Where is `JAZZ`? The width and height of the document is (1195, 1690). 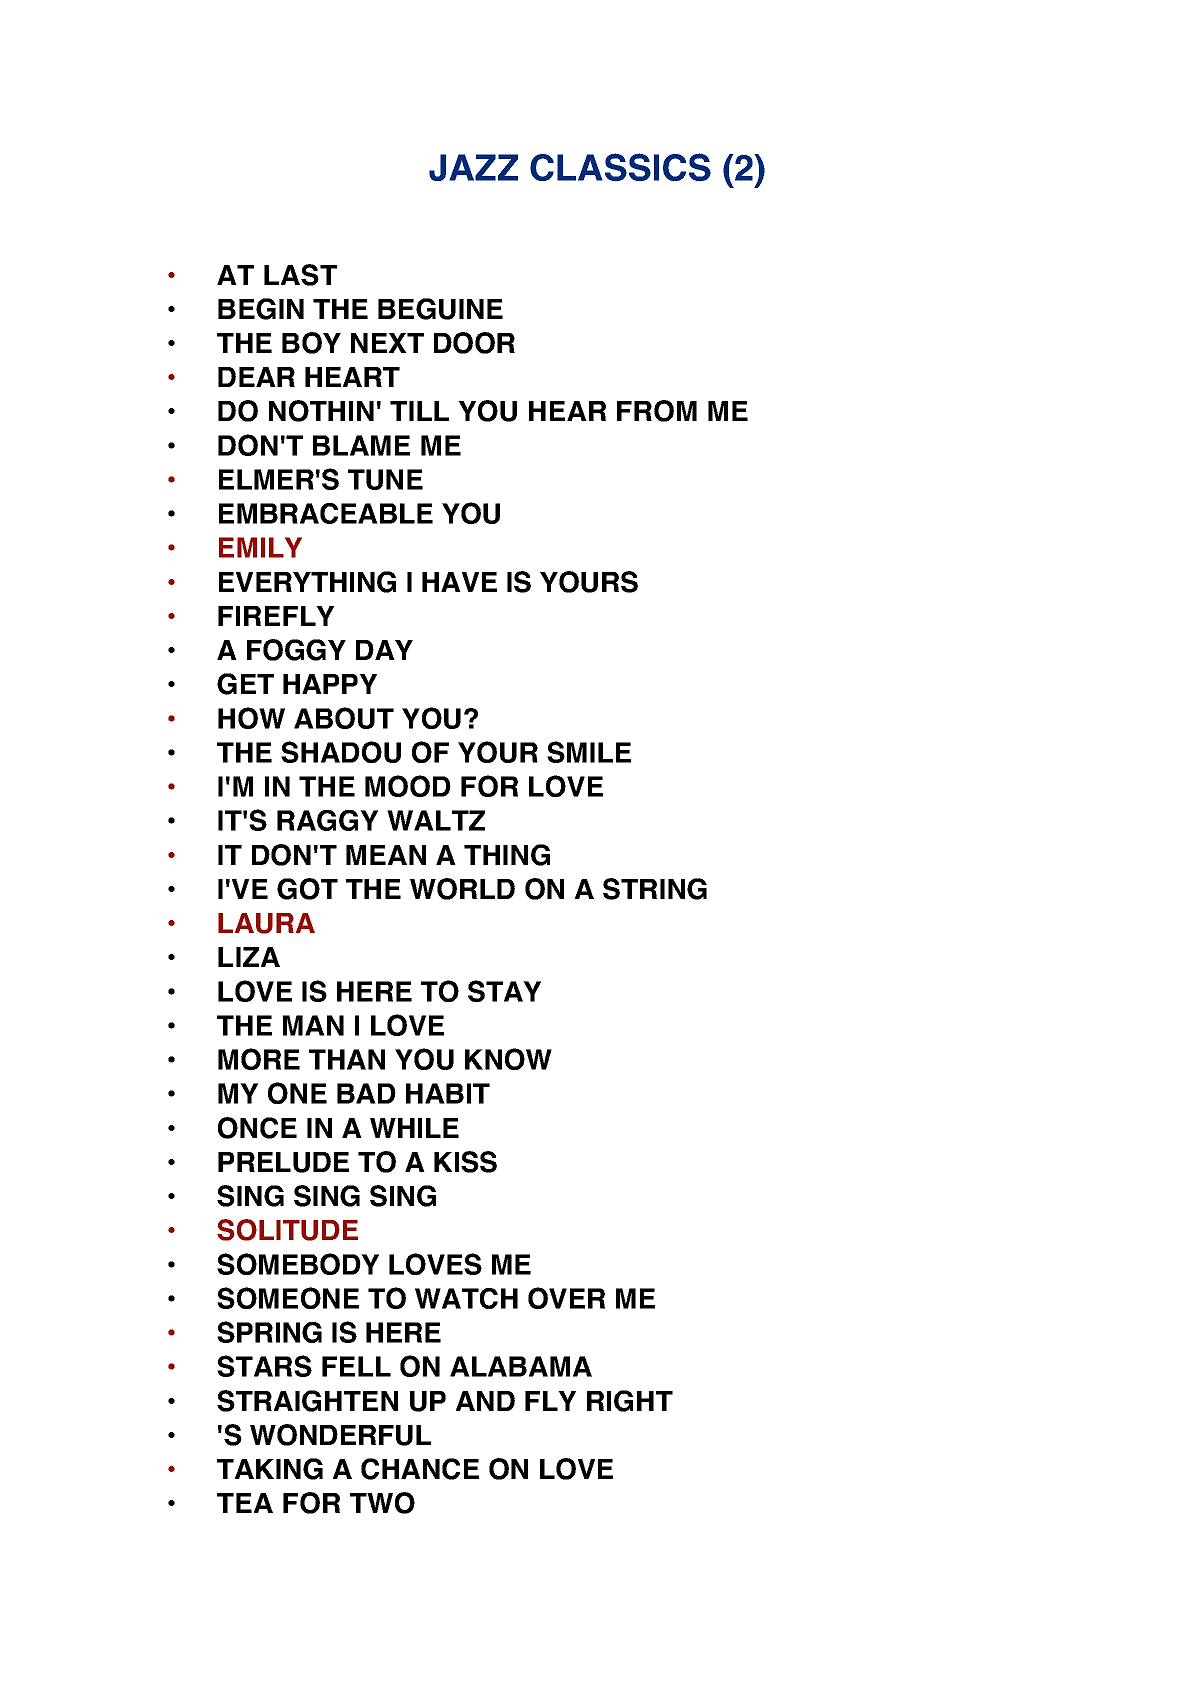
JAZZ is located at coordinates (473, 167).
